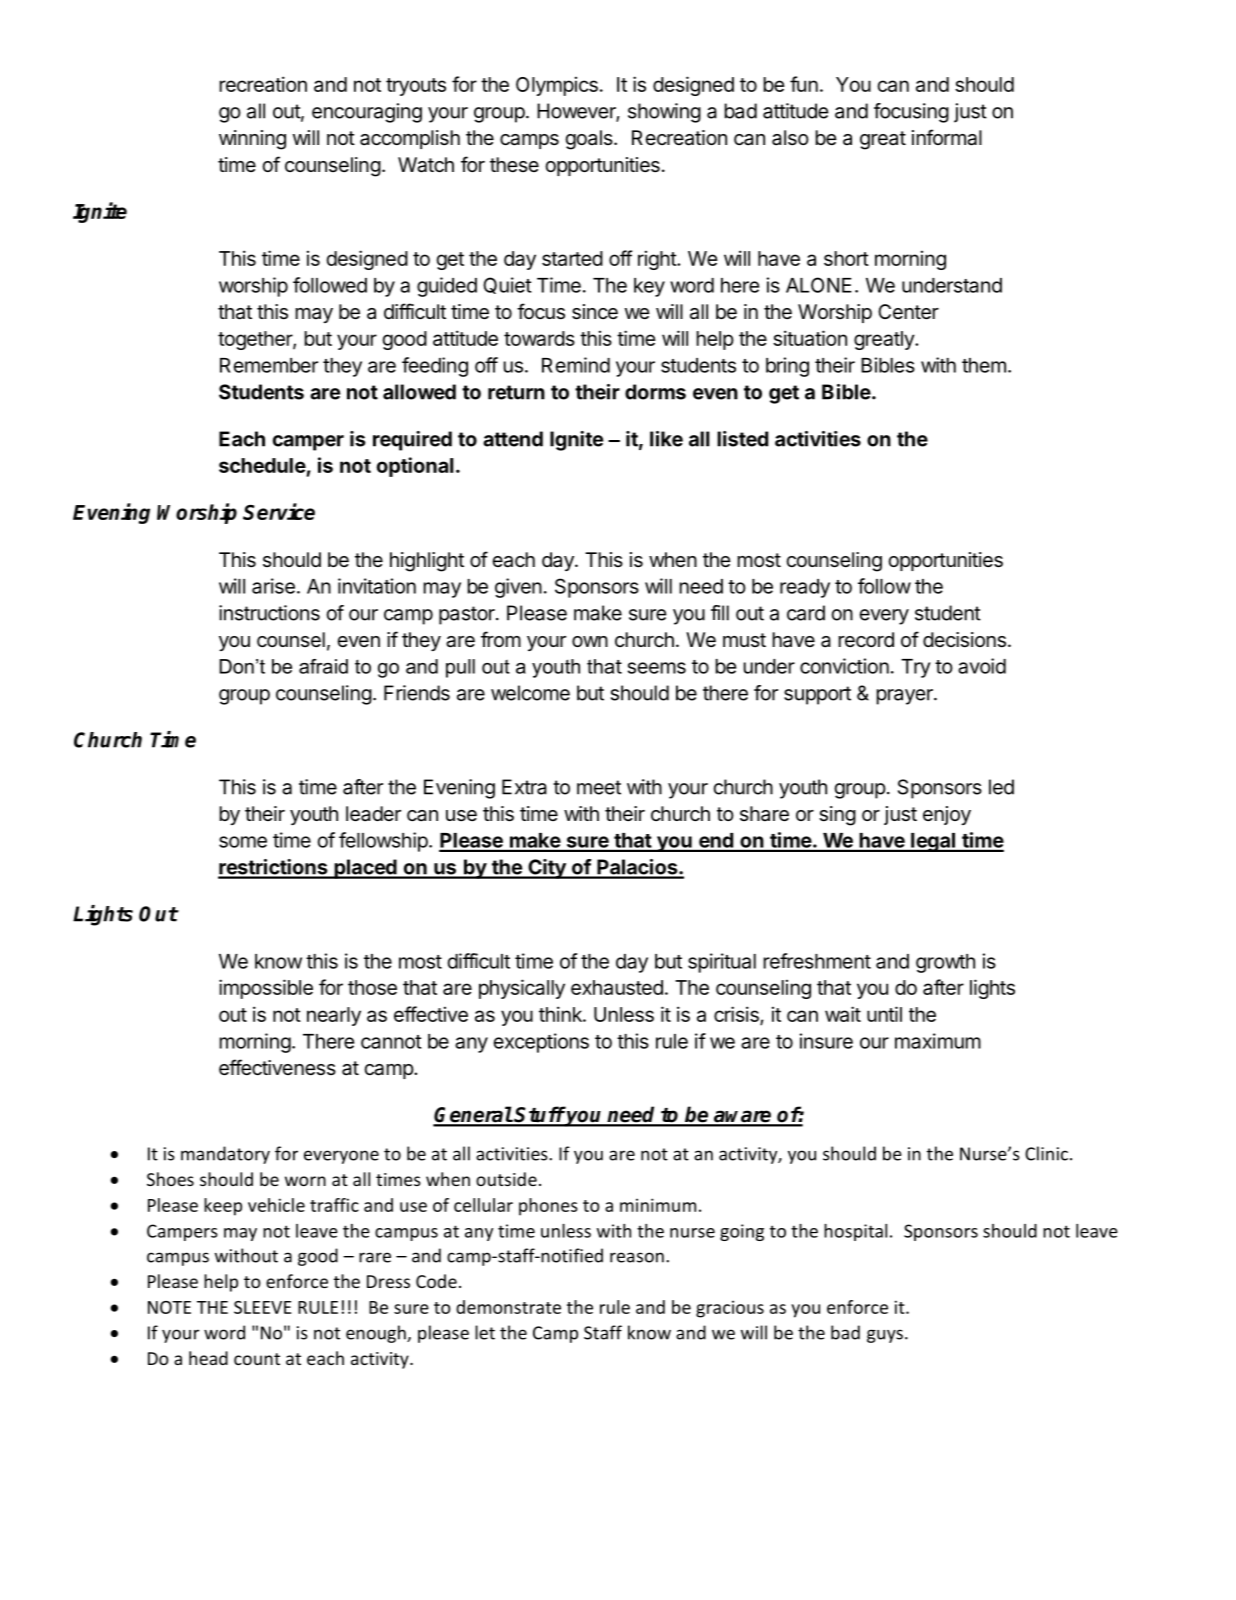 Image resolution: width=1236 pixels, height=1600 pixels. What do you see at coordinates (617, 987) in the document?
I see `exhausted` at bounding box center [617, 987].
